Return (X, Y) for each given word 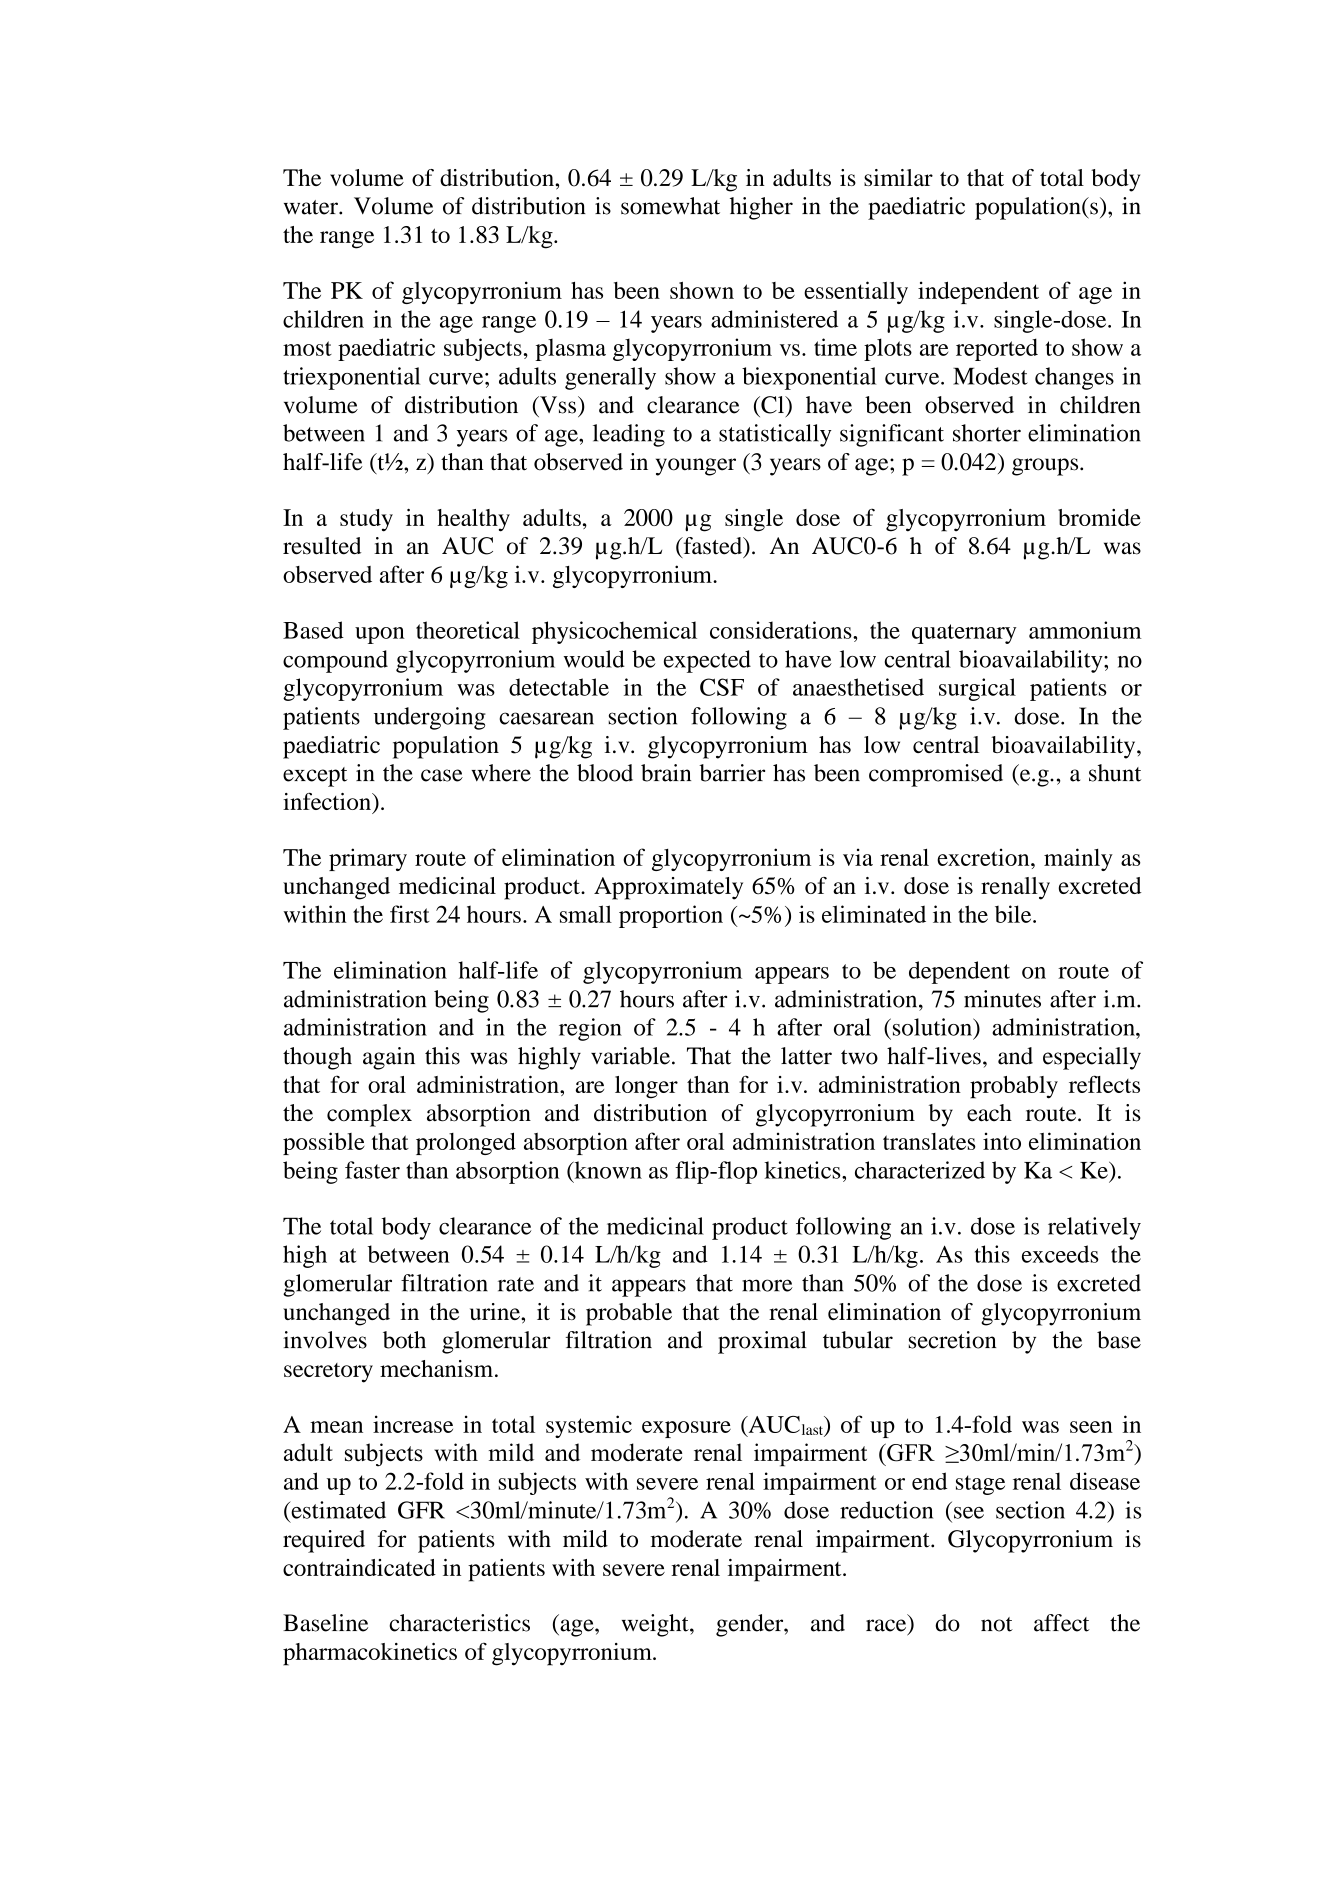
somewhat (670, 206)
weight (656, 1625)
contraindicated (359, 1567)
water (312, 207)
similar (898, 177)
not (997, 1624)
